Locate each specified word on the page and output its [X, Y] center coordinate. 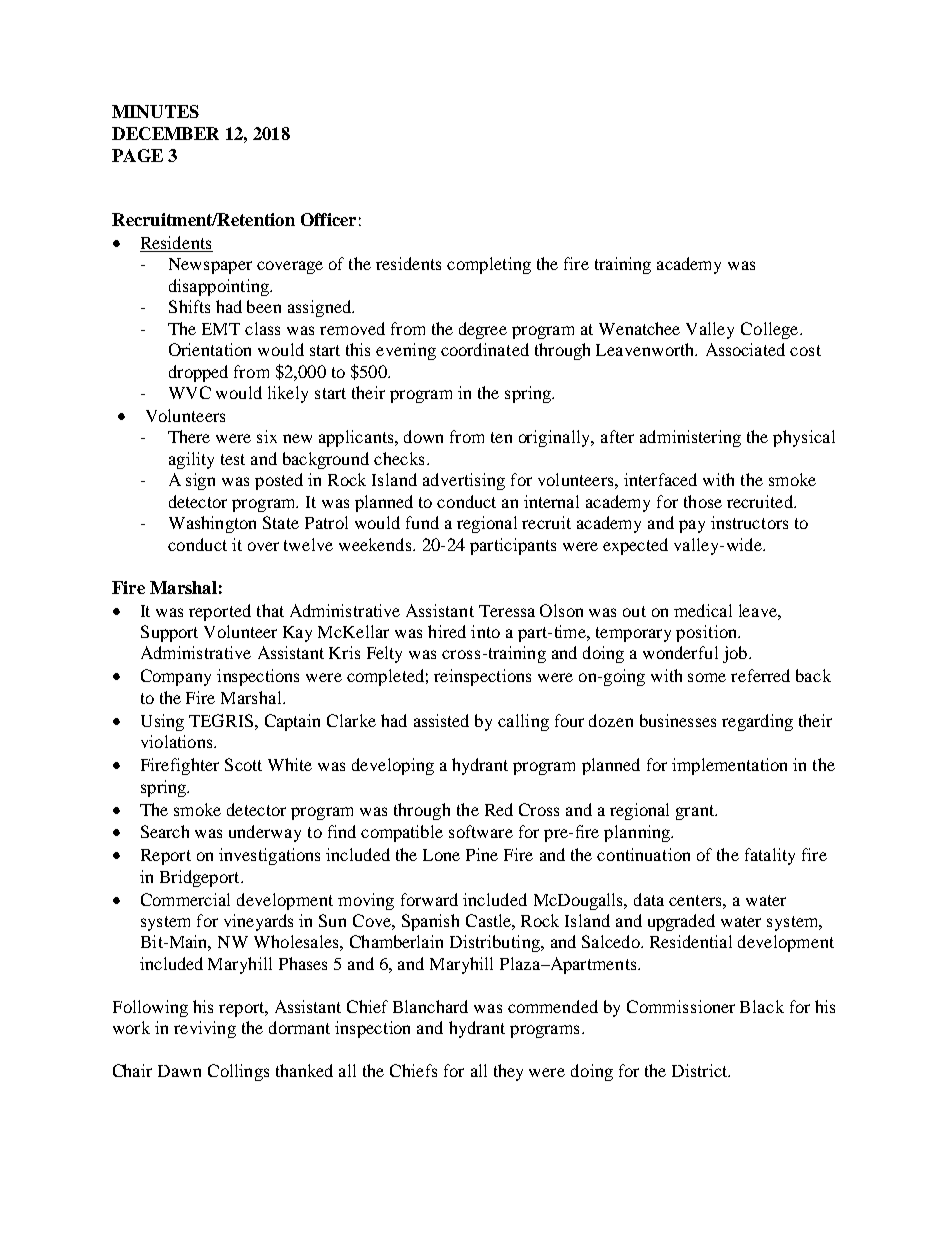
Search [165, 831]
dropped [198, 373]
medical [703, 610]
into [485, 631]
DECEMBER [165, 133]
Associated [745, 349]
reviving [205, 1029]
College [771, 330]
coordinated [485, 349]
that [270, 610]
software [481, 831]
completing [489, 265]
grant [696, 812]
